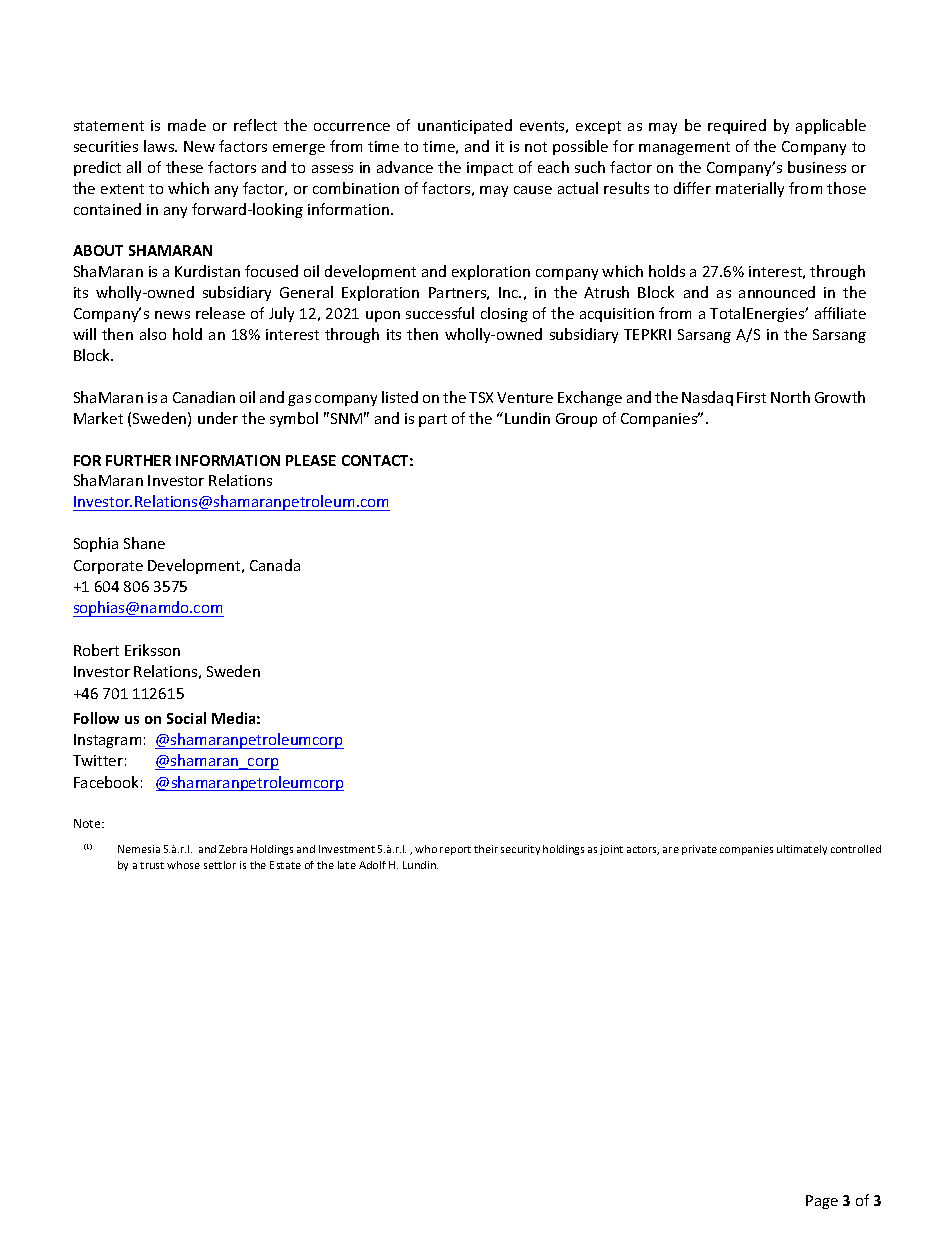 This screenshot has height=1233, width=952. Describe the element at coordinates (152, 650) in the screenshot. I see `Eriksson` at that location.
